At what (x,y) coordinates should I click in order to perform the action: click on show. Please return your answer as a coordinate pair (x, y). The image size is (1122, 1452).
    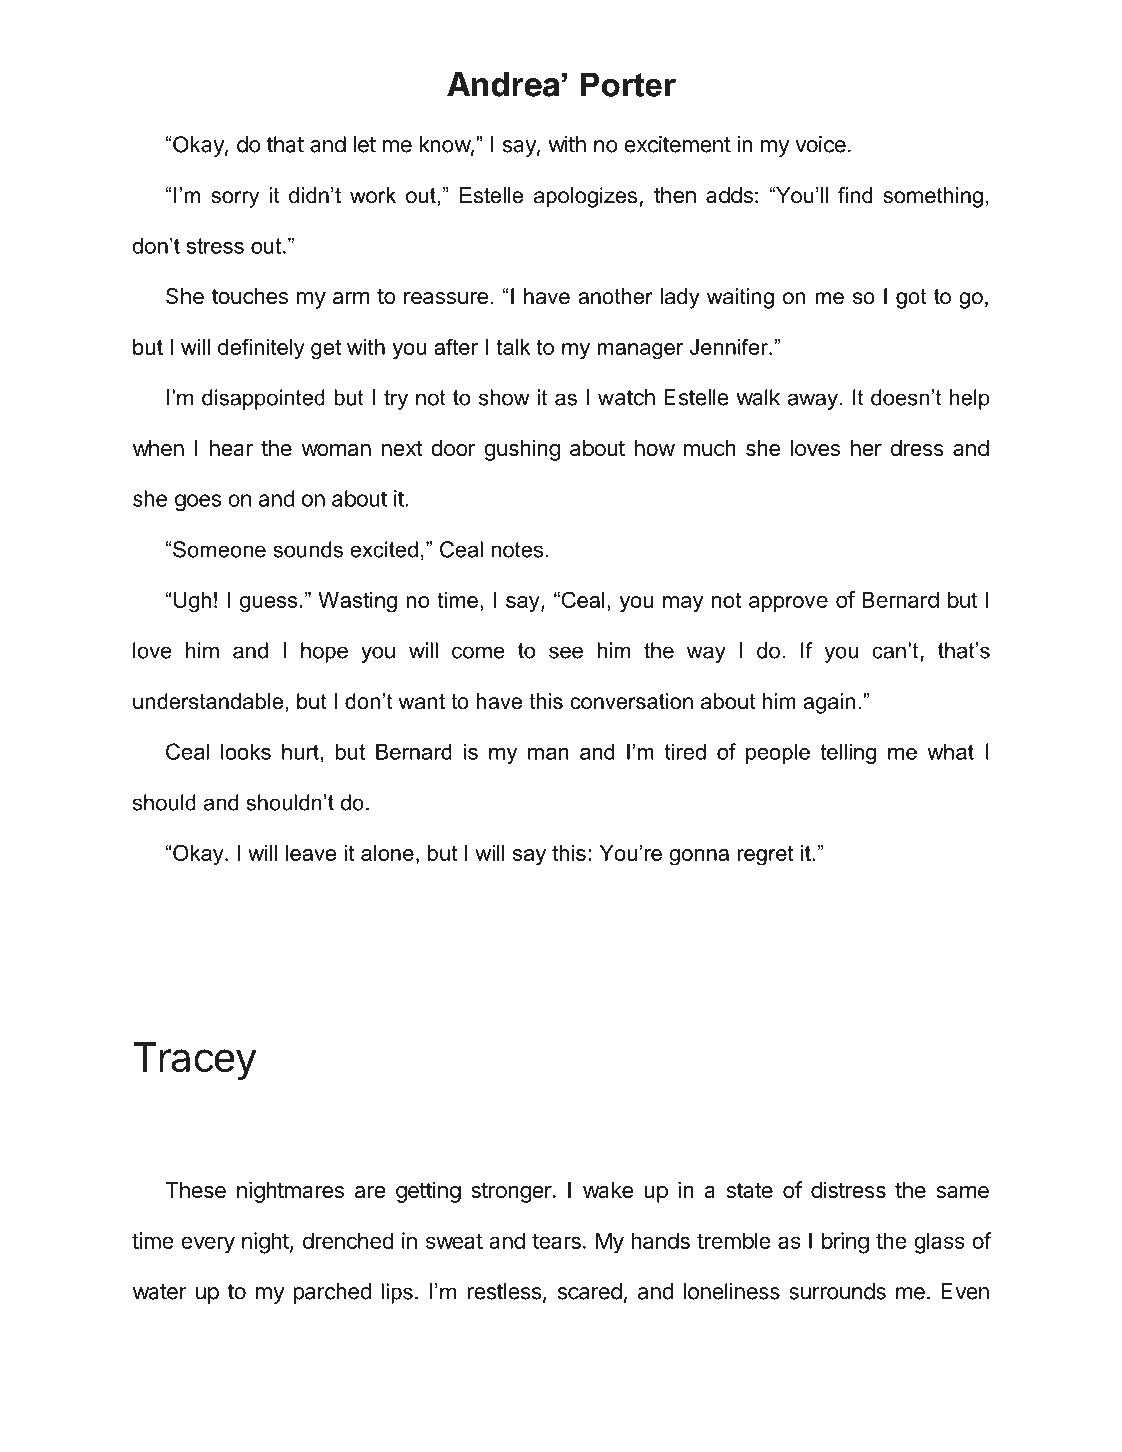
    Looking at the image, I should click on (504, 397).
